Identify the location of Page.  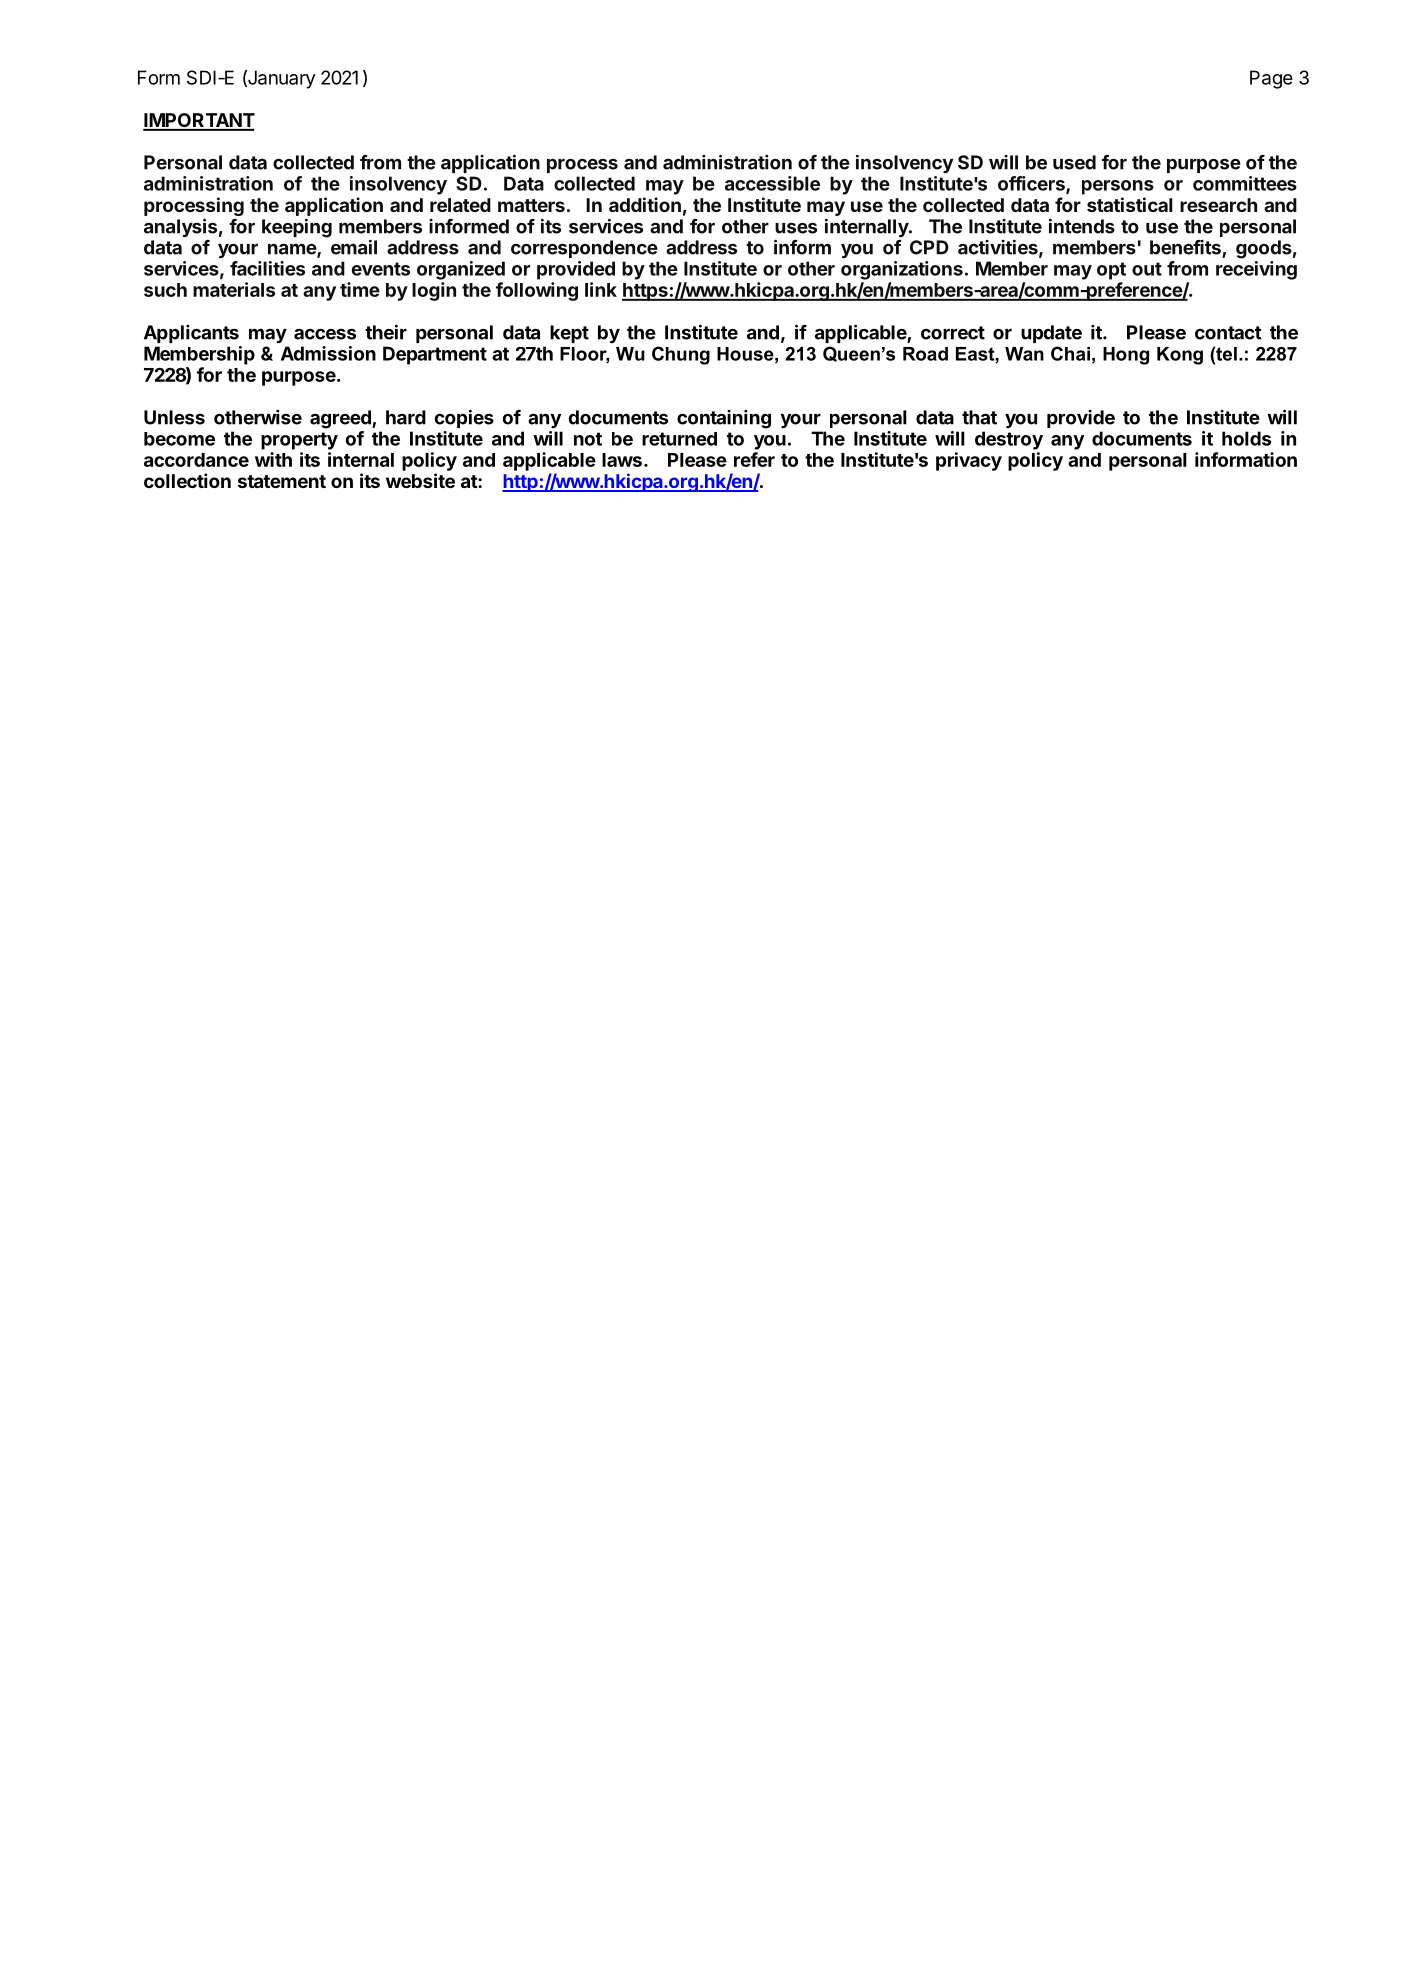
(1271, 79).
